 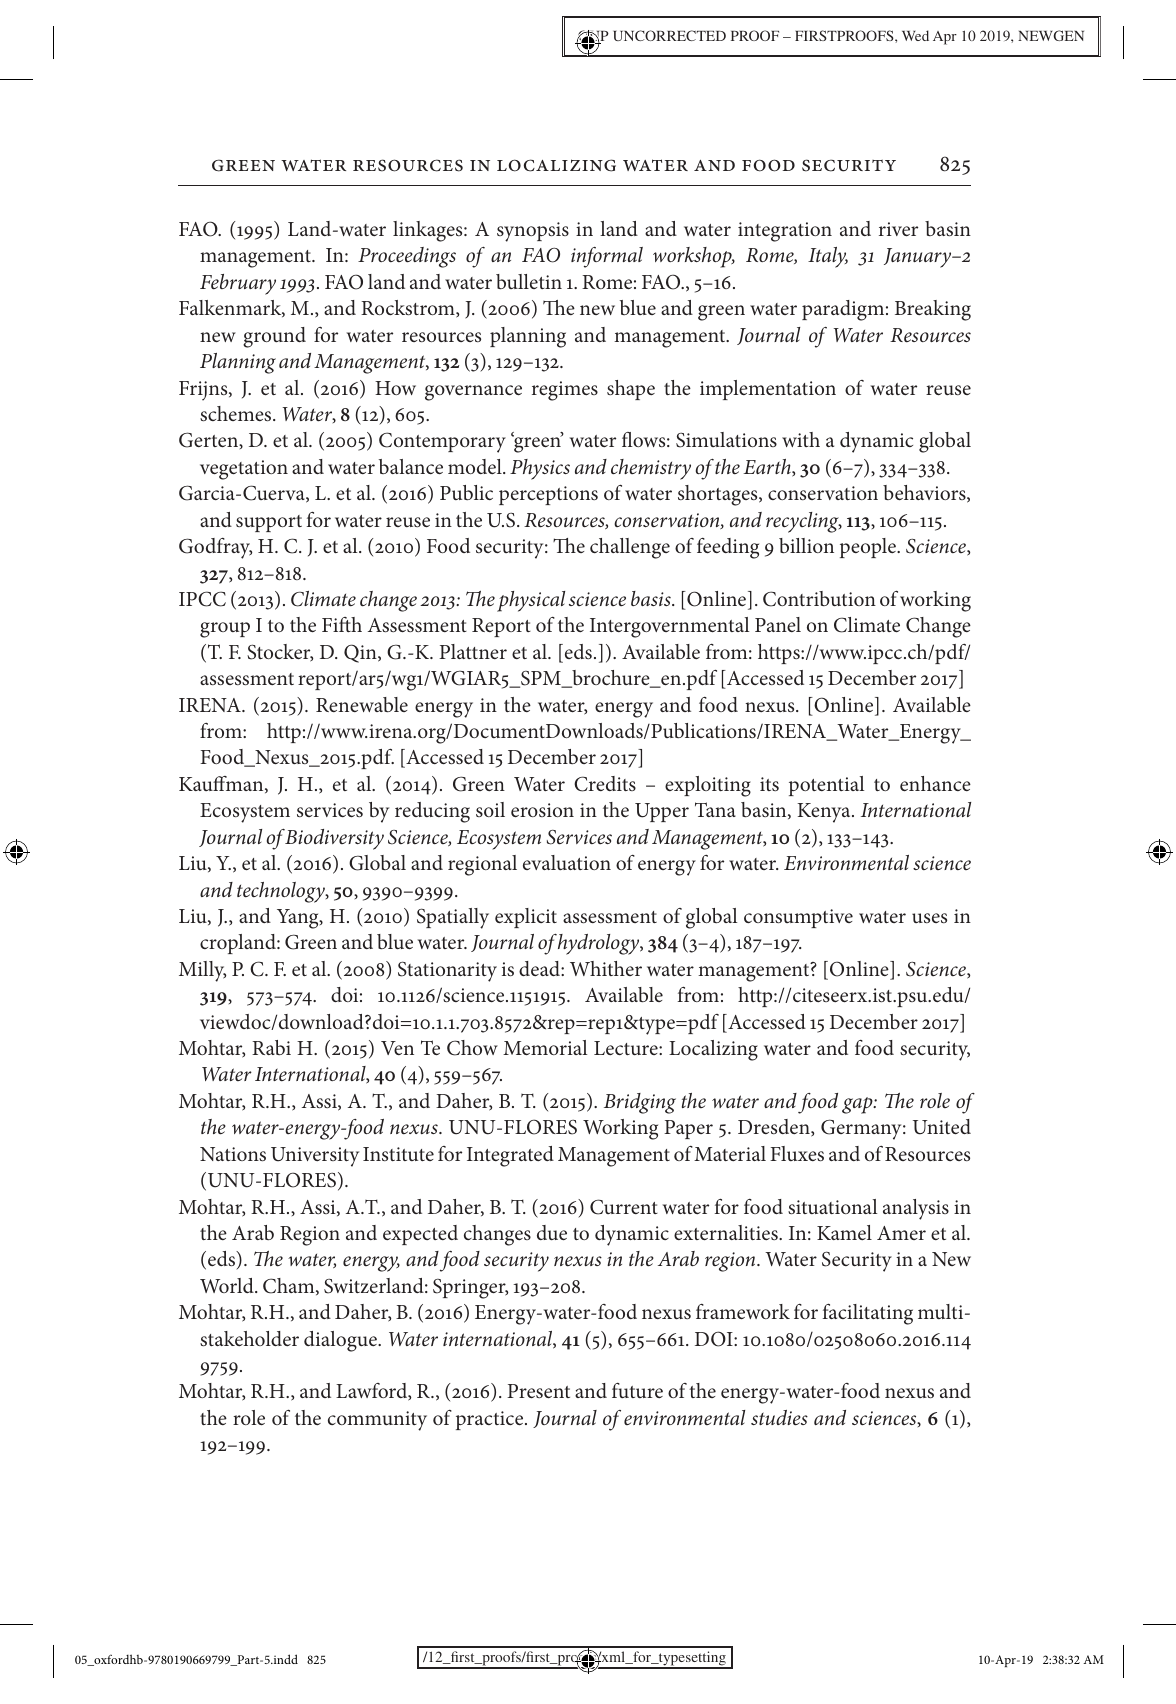 What do you see at coordinates (567, 862) in the screenshot?
I see `evaluation` at bounding box center [567, 862].
